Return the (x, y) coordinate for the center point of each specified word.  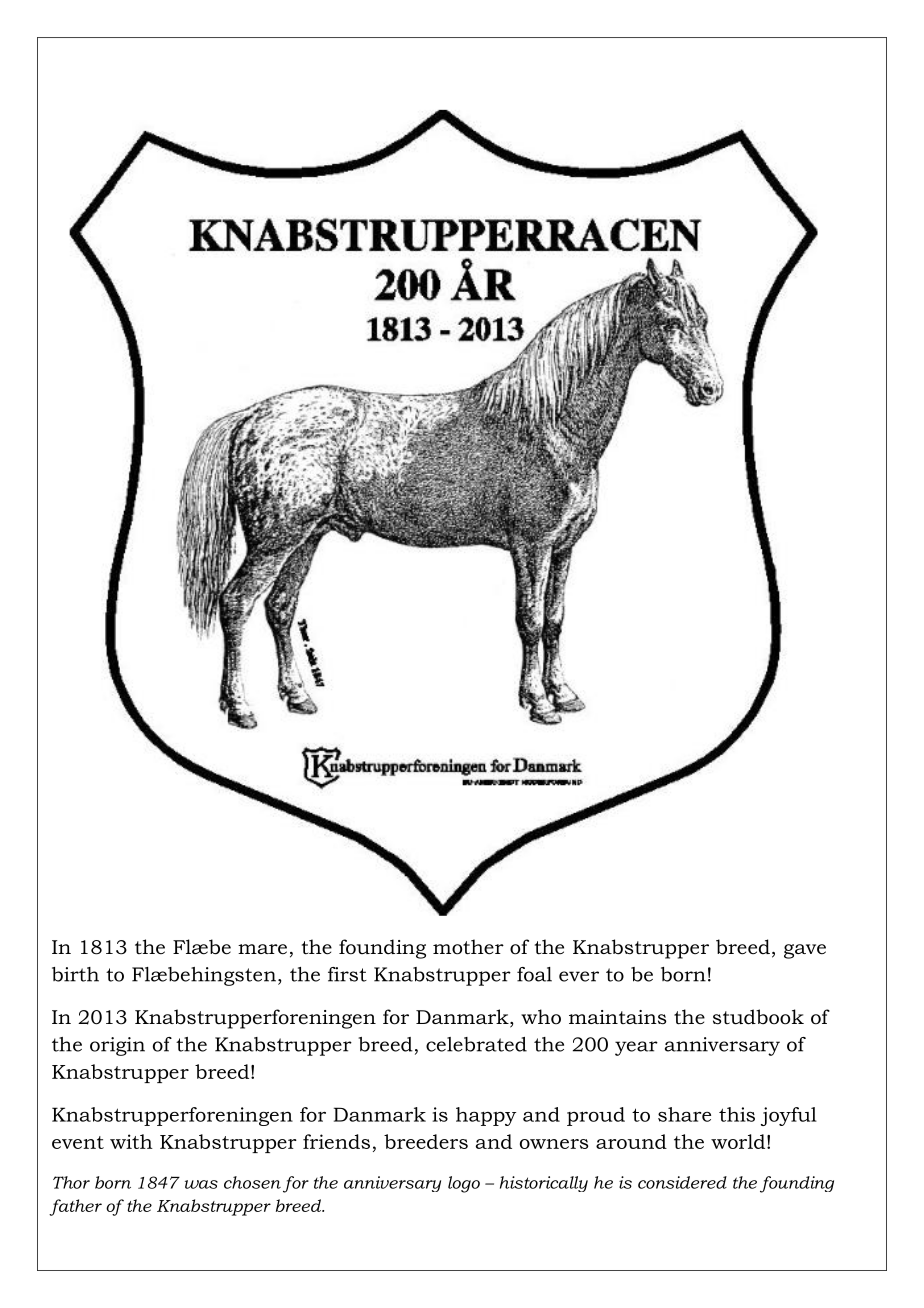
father (75, 1207)
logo (464, 1184)
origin (117, 1046)
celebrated (476, 1044)
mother (468, 947)
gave (805, 951)
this (737, 1114)
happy (486, 1116)
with (131, 1141)
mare (262, 949)
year (636, 1048)
